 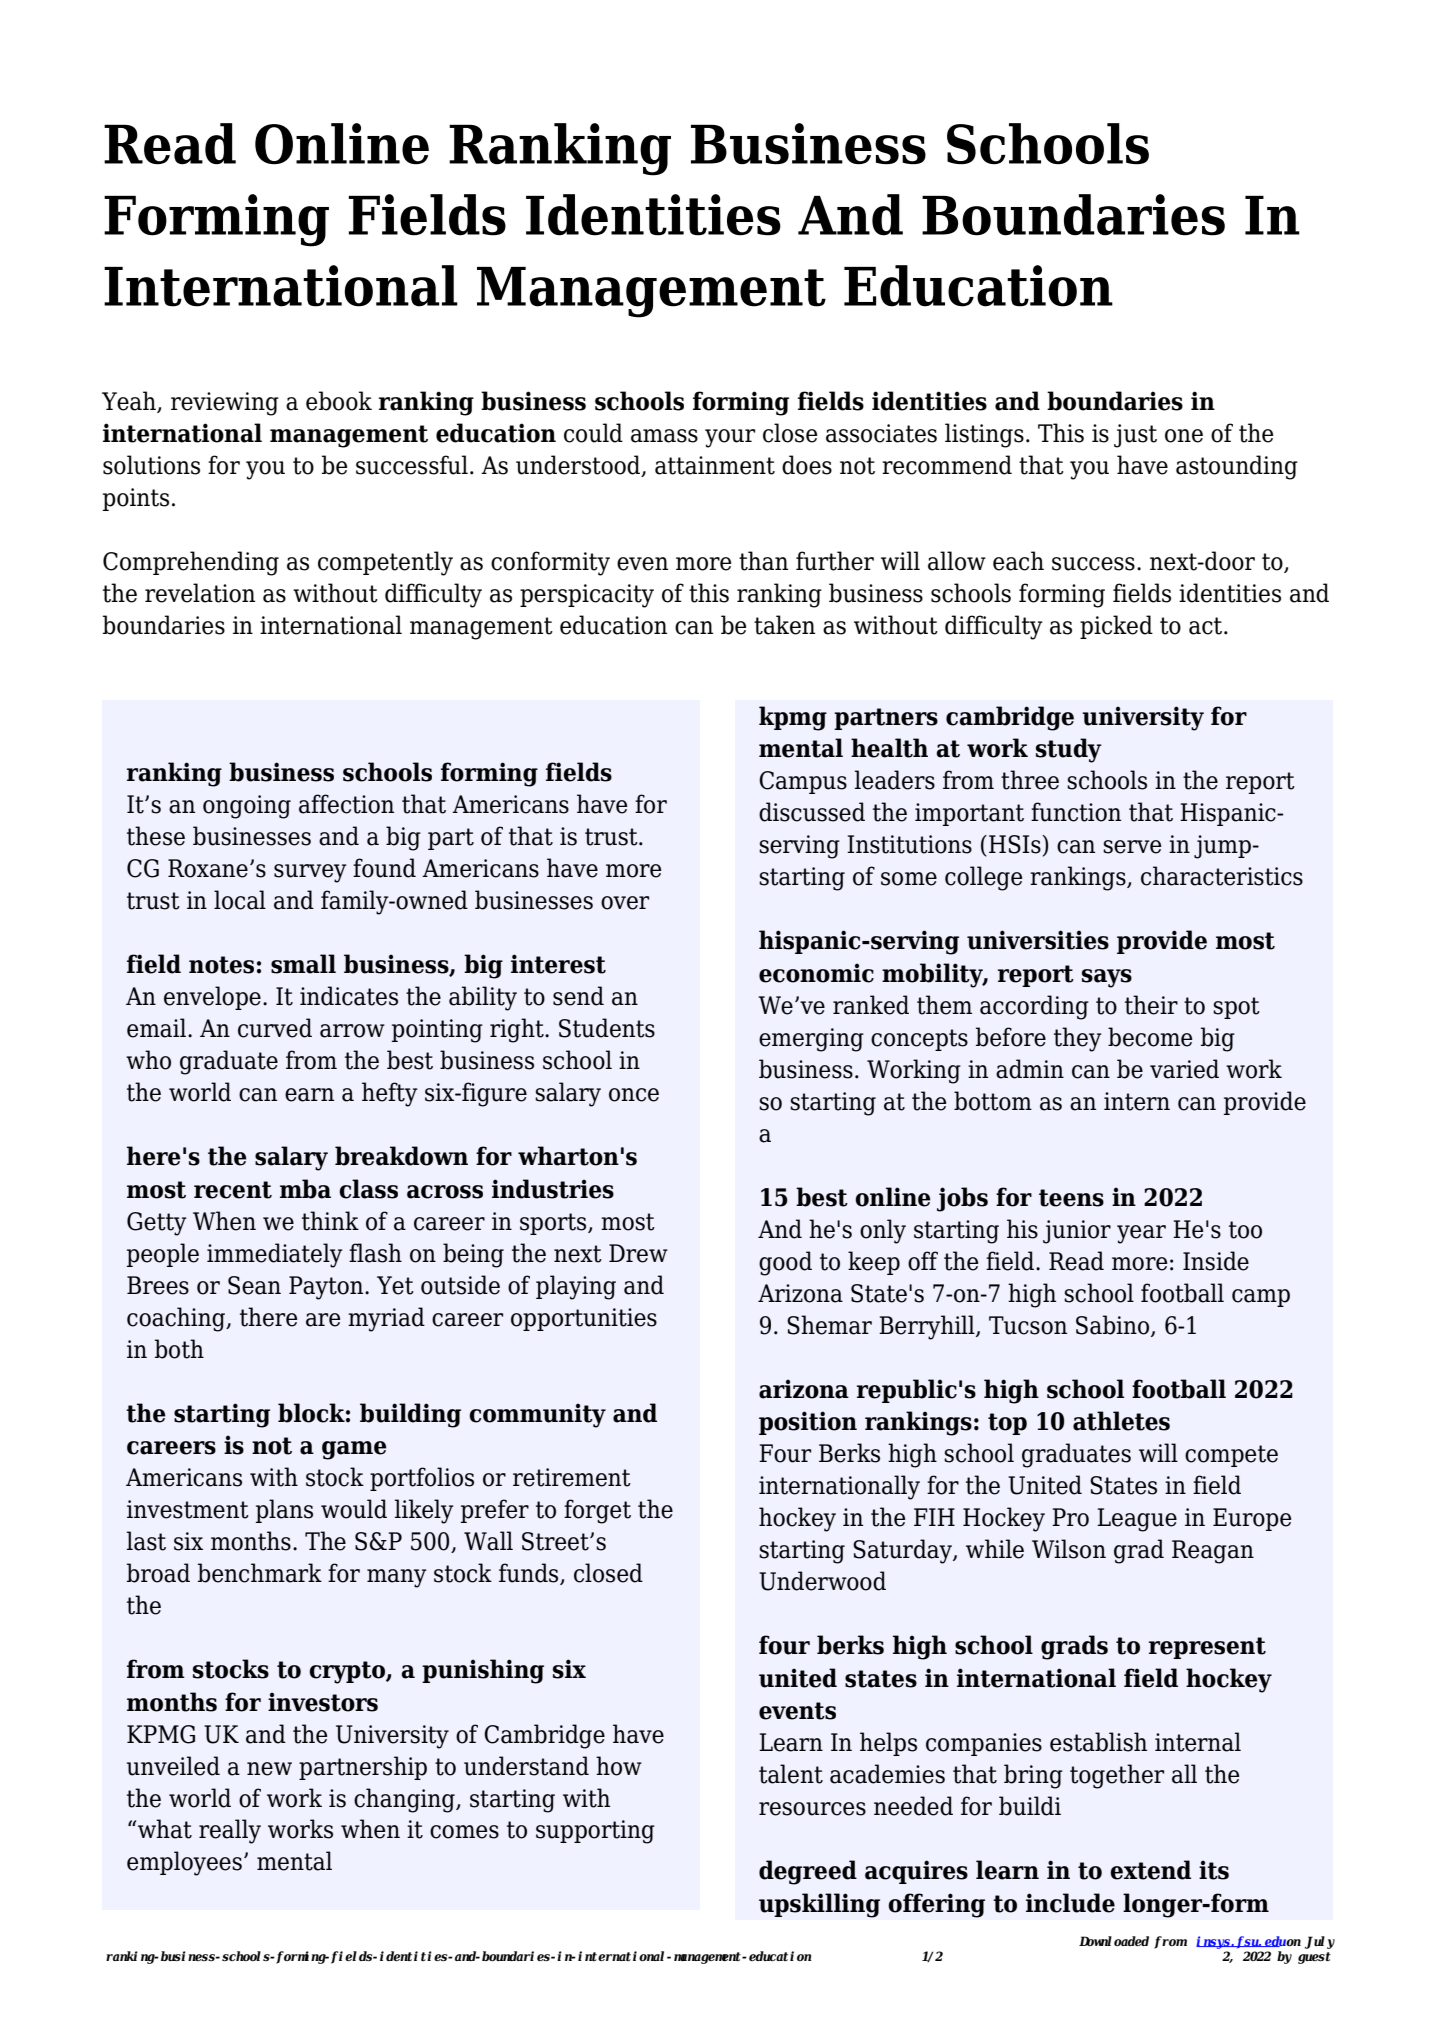 What do you see at coordinates (1213, 1552) in the document?
I see `Reagan` at bounding box center [1213, 1552].
